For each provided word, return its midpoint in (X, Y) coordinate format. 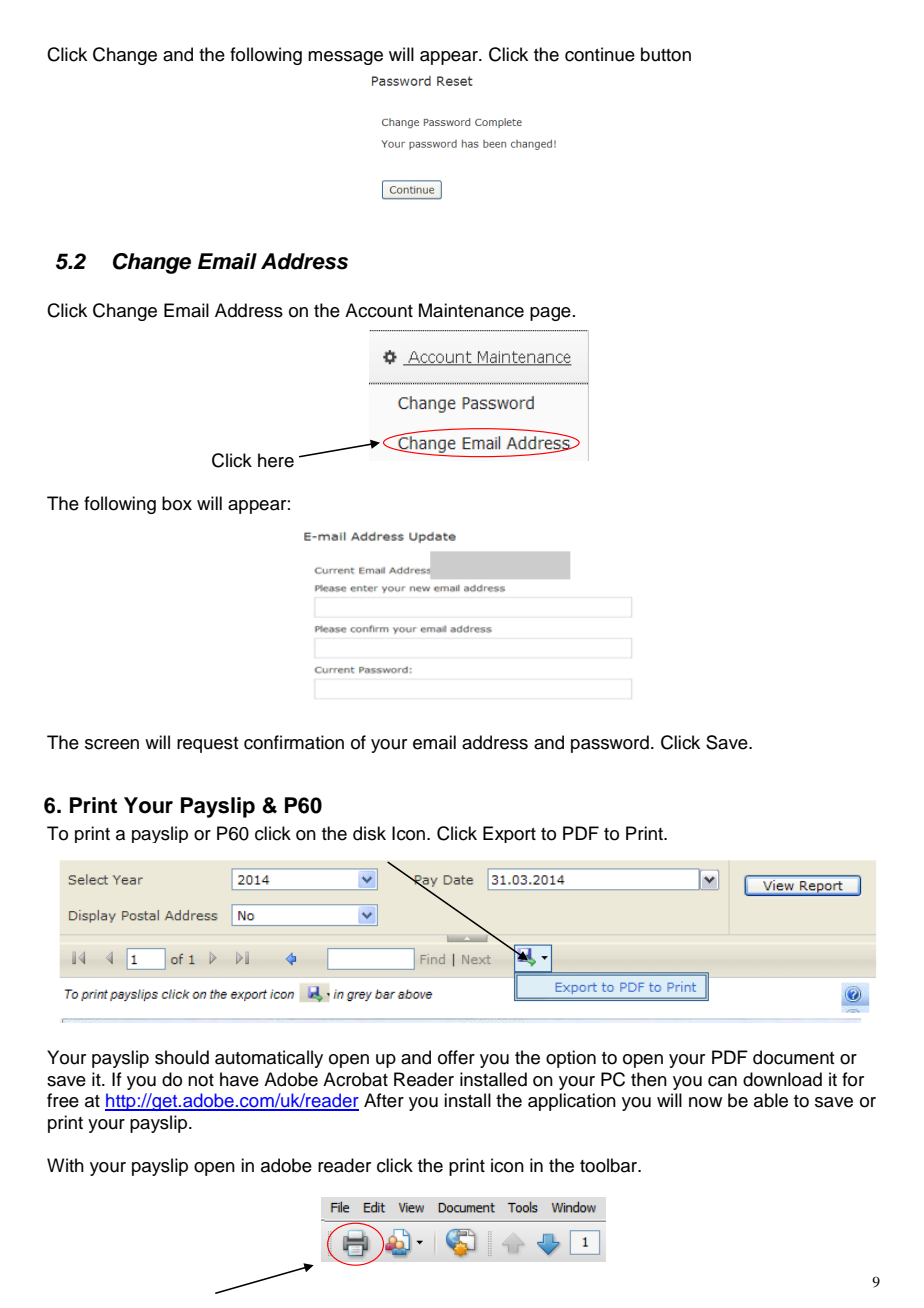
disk (369, 833)
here (276, 460)
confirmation (294, 742)
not (201, 1080)
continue (600, 54)
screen (112, 744)
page (550, 314)
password (610, 744)
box (177, 503)
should (182, 1057)
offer (456, 1057)
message (345, 58)
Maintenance (471, 310)
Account (379, 310)
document (794, 1057)
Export (509, 834)
